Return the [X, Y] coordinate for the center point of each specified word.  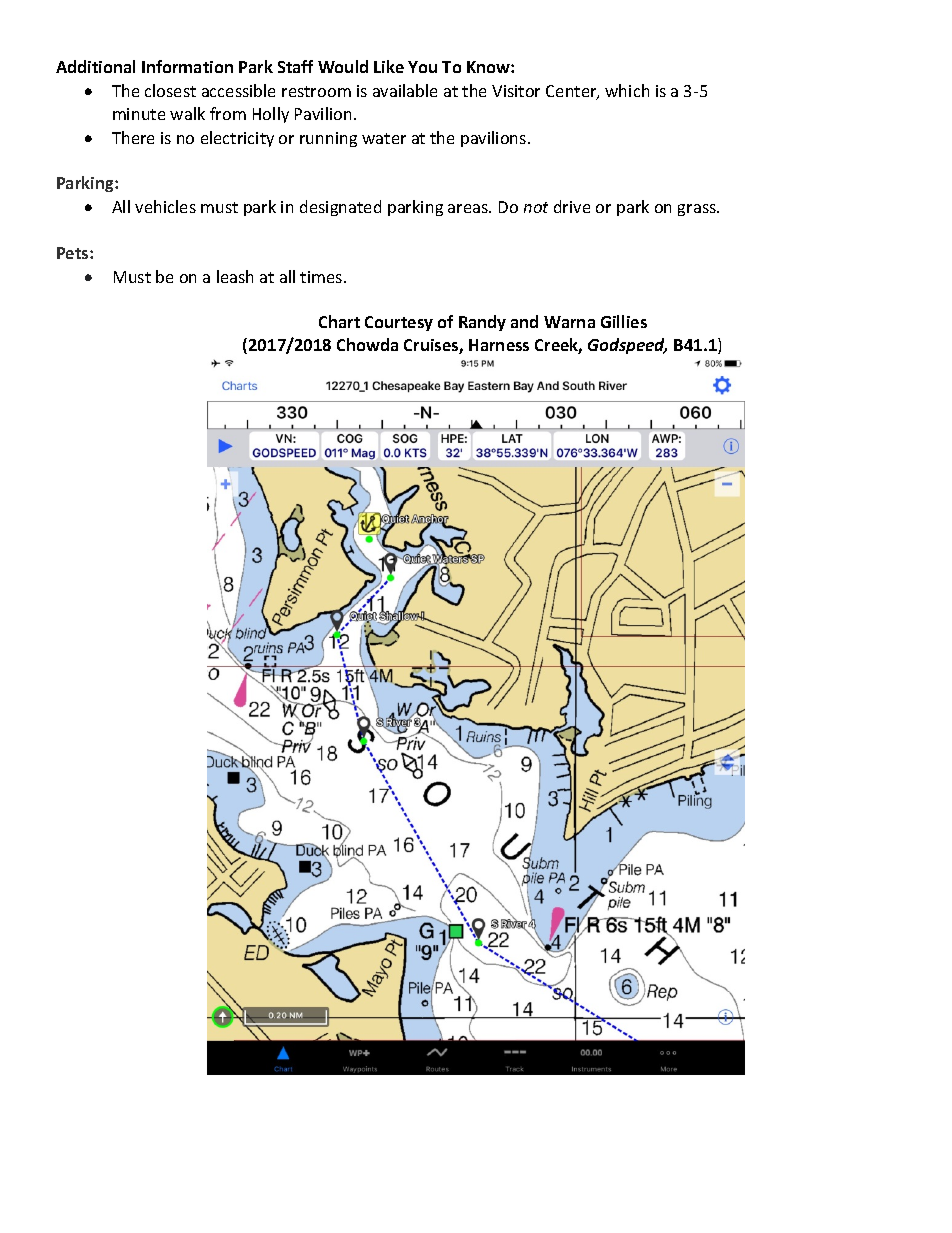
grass [698, 210]
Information [187, 66]
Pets [74, 253]
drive [572, 206]
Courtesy [399, 323]
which [627, 90]
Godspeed [627, 346]
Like [389, 66]
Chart [339, 321]
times [322, 277]
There [133, 137]
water [384, 138]
